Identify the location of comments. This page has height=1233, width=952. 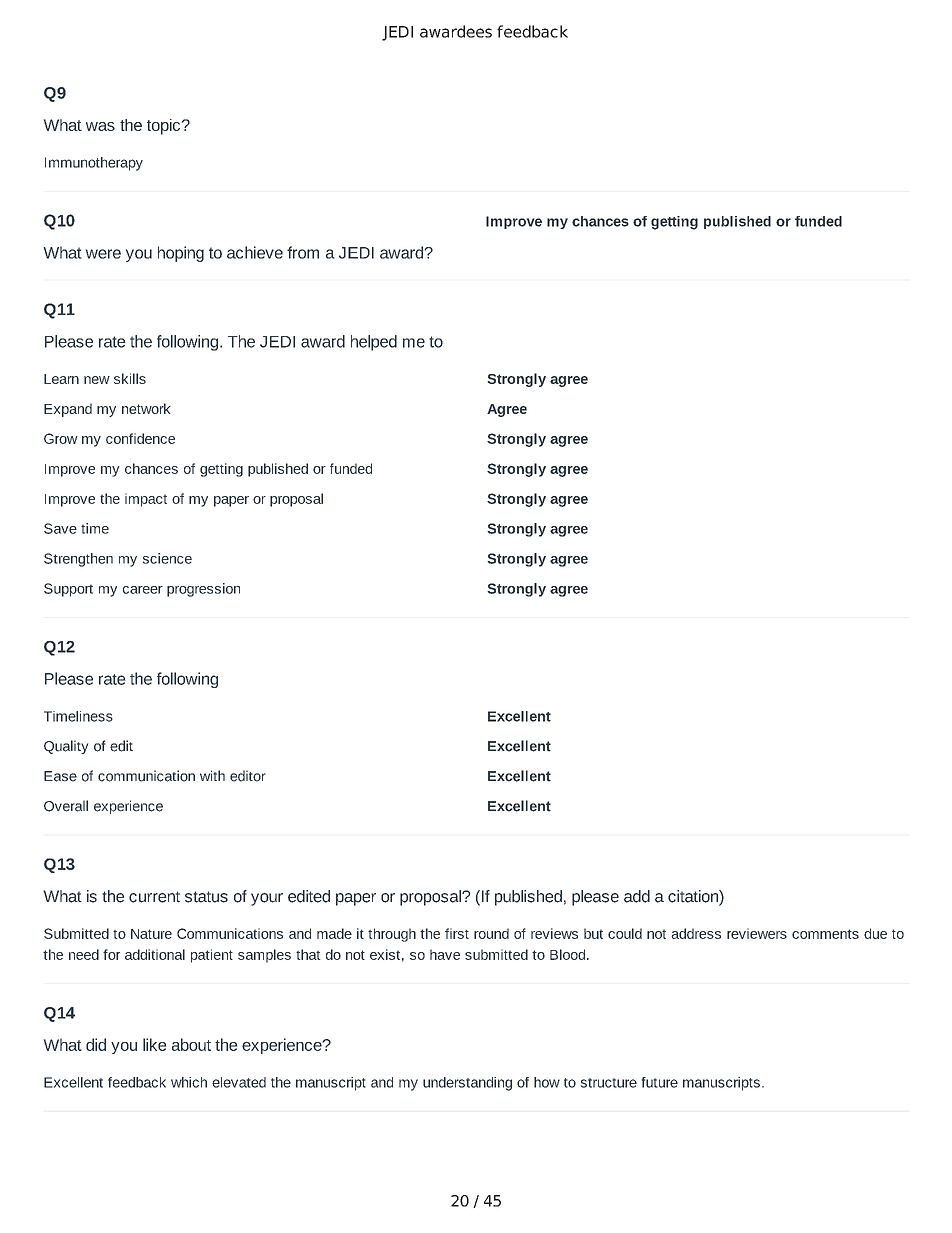
(825, 934).
